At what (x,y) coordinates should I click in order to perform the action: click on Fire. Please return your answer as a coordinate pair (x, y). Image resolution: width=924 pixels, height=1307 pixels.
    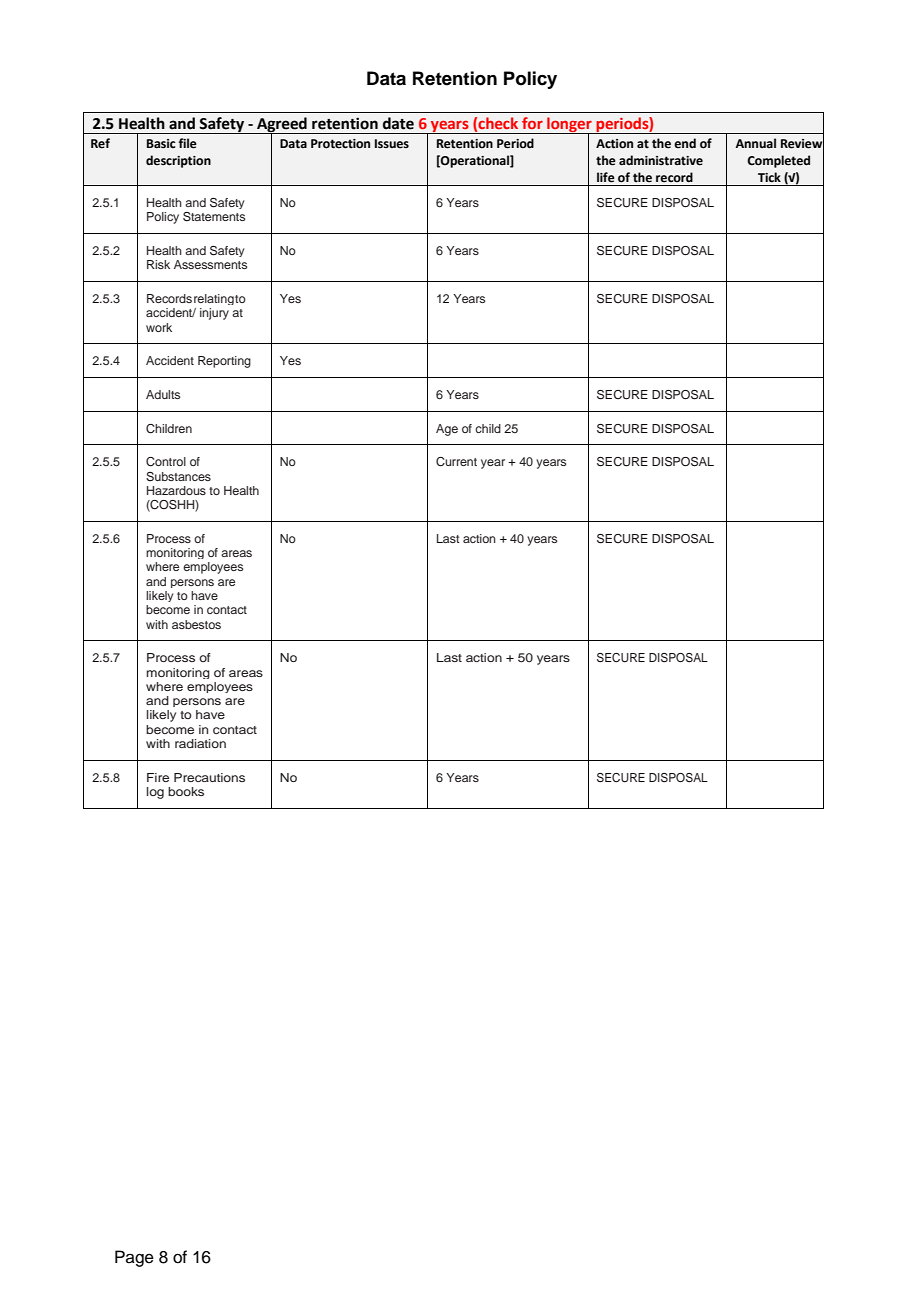
    Looking at the image, I should click on (158, 777).
